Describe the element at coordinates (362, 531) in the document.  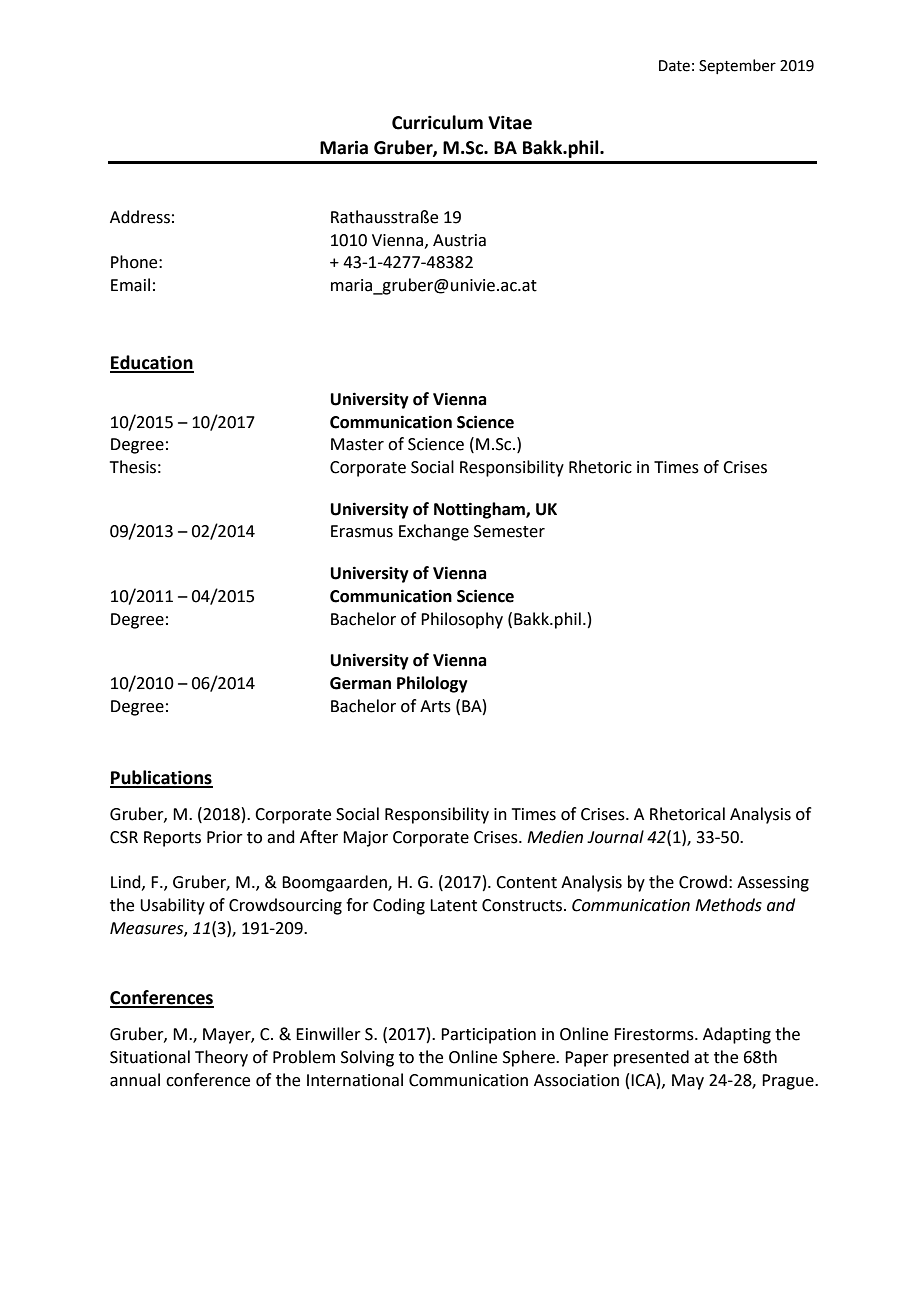
I see `Erasmus` at that location.
